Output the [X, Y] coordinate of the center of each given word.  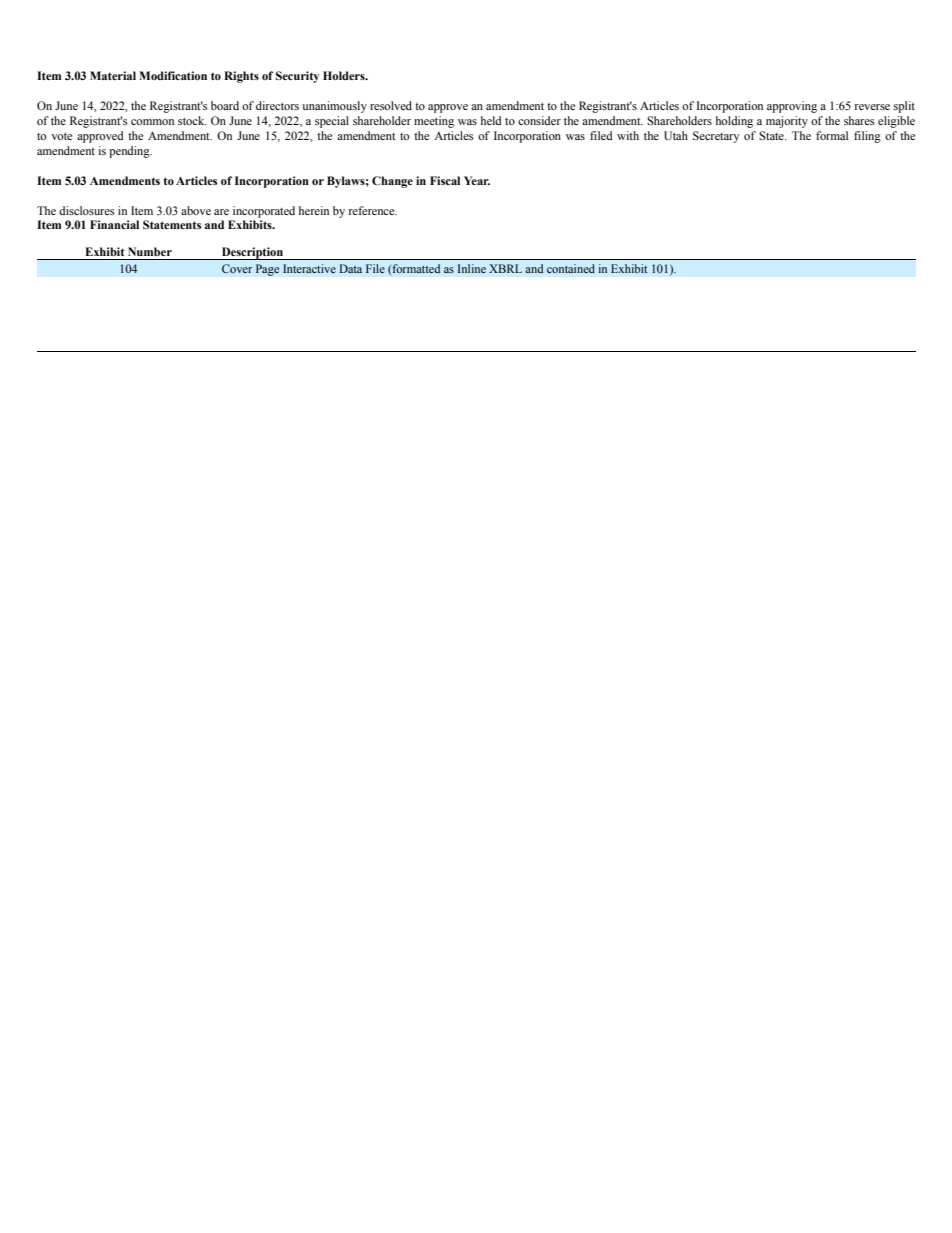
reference [373, 210]
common [152, 122]
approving [792, 107]
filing [867, 137]
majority [787, 122]
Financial [114, 224]
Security [297, 77]
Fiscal [445, 180]
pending [130, 152]
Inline [472, 268]
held [491, 120]
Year [477, 180]
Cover [237, 268]
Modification [173, 75]
